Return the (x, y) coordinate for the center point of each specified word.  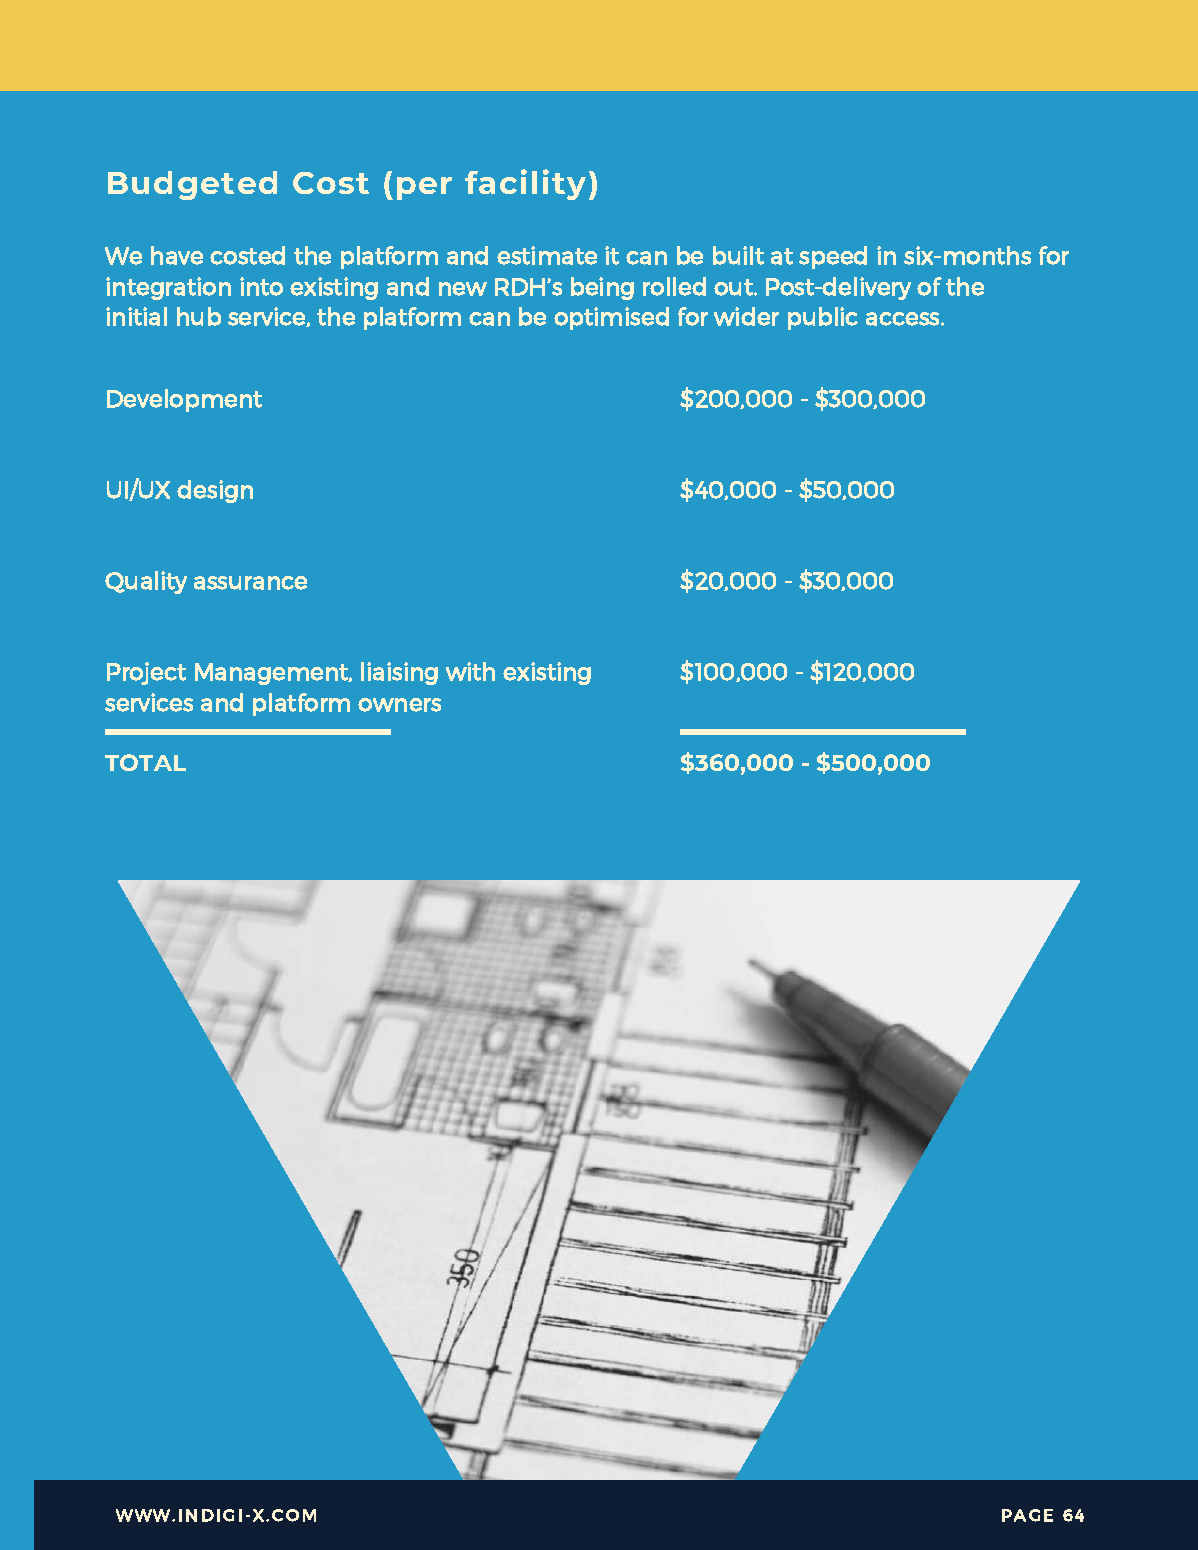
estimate (547, 255)
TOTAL (145, 762)
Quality (146, 582)
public (823, 318)
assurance (250, 583)
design (215, 491)
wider (746, 316)
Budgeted (192, 185)
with (470, 671)
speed (833, 257)
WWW (144, 1515)
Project (146, 673)
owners (399, 705)
